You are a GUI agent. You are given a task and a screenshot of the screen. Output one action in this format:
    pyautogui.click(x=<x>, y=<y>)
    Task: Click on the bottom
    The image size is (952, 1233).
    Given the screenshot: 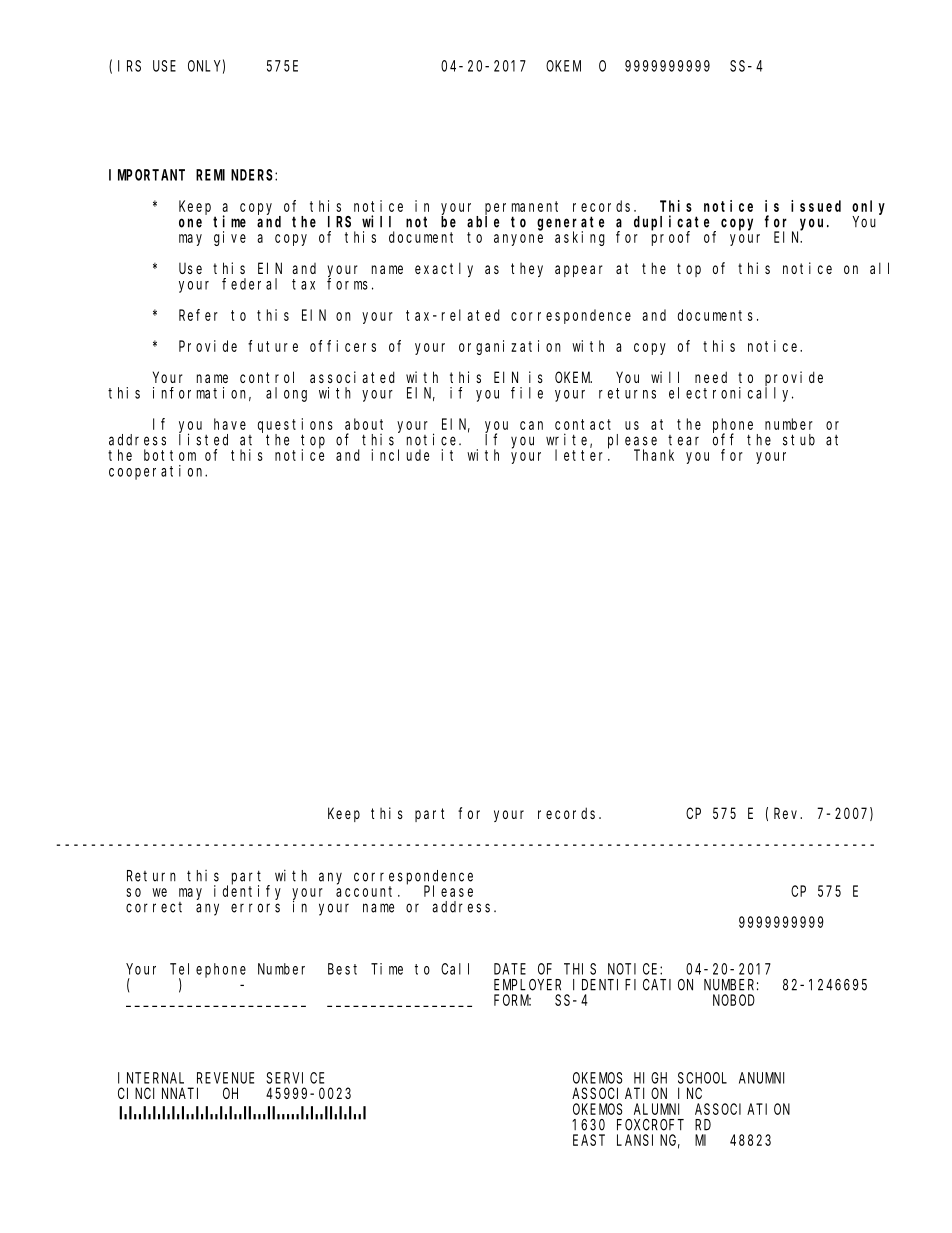 What is the action you would take?
    pyautogui.click(x=170, y=455)
